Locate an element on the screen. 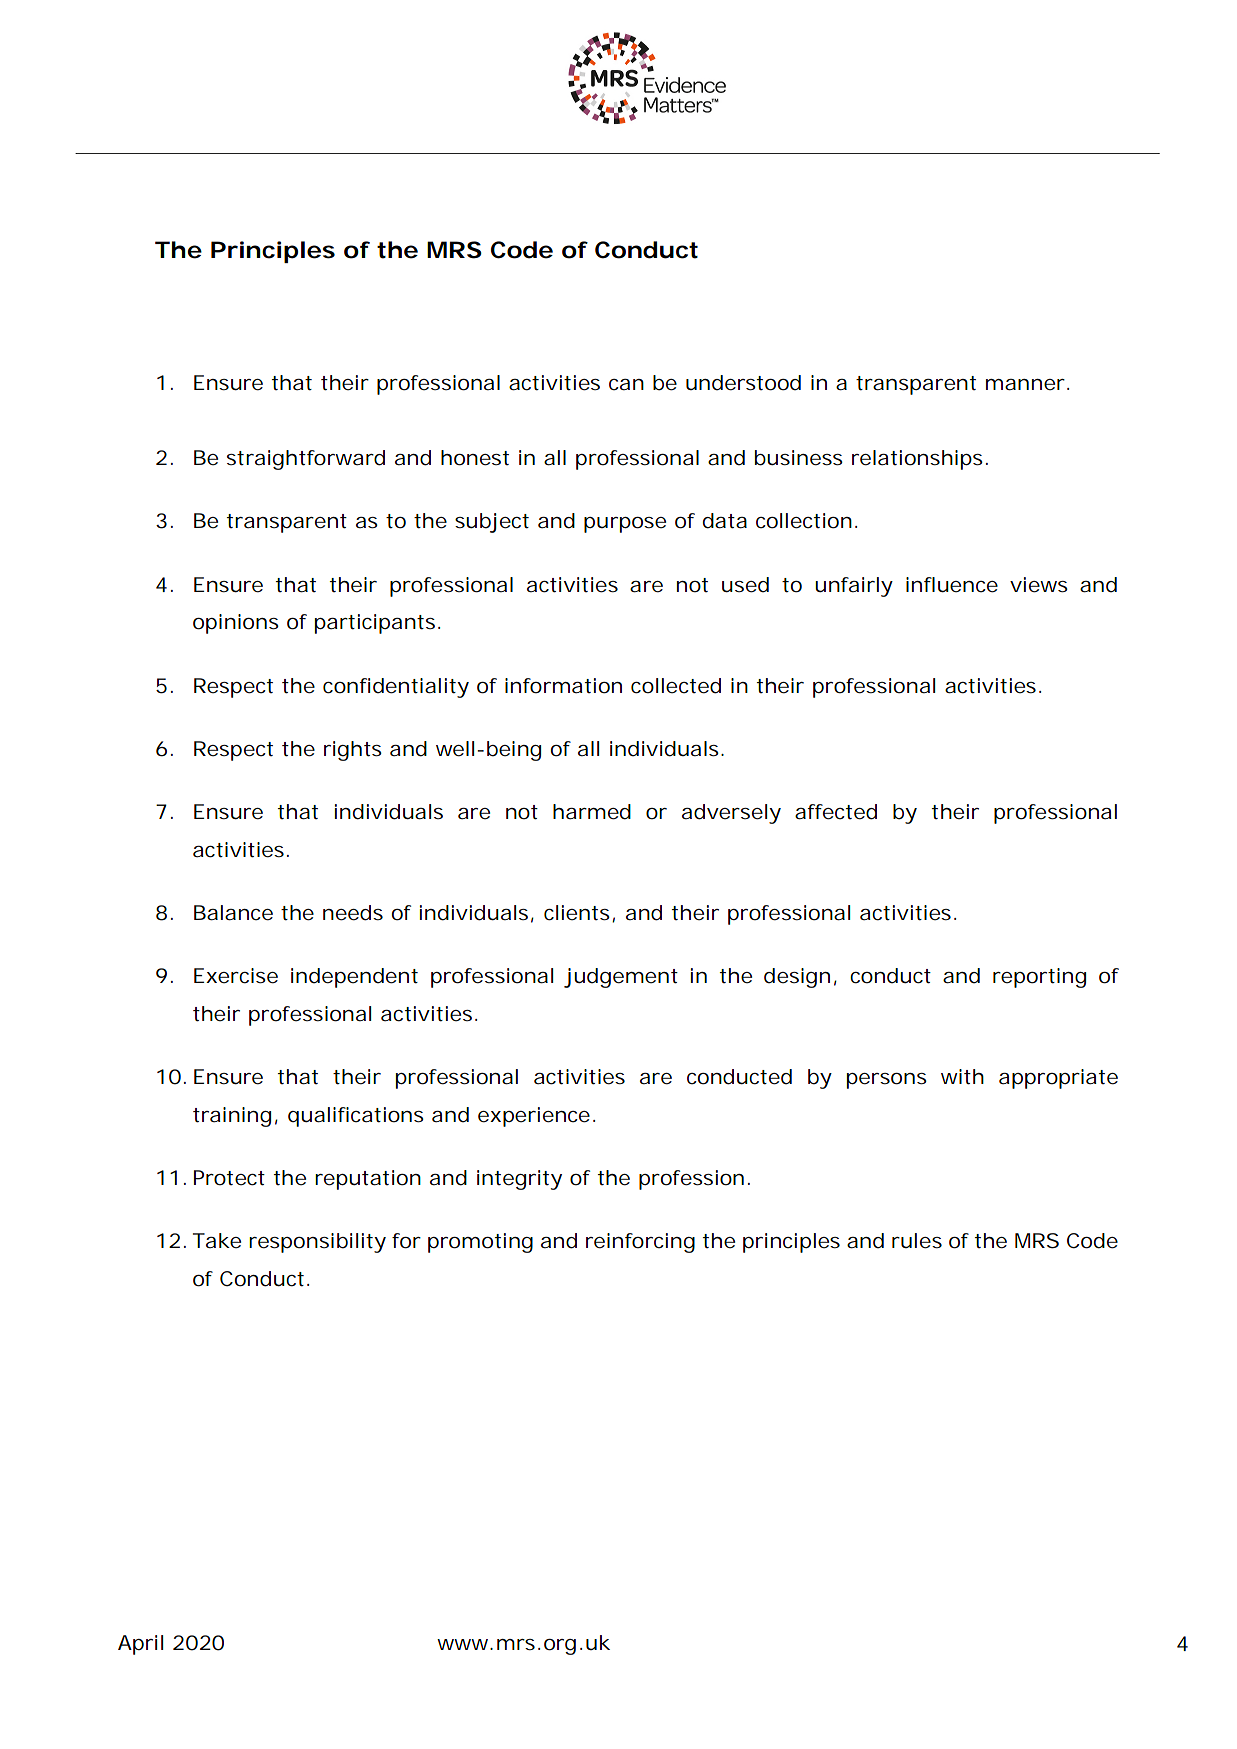 This screenshot has height=1749, width=1237. straightforward is located at coordinates (306, 460).
